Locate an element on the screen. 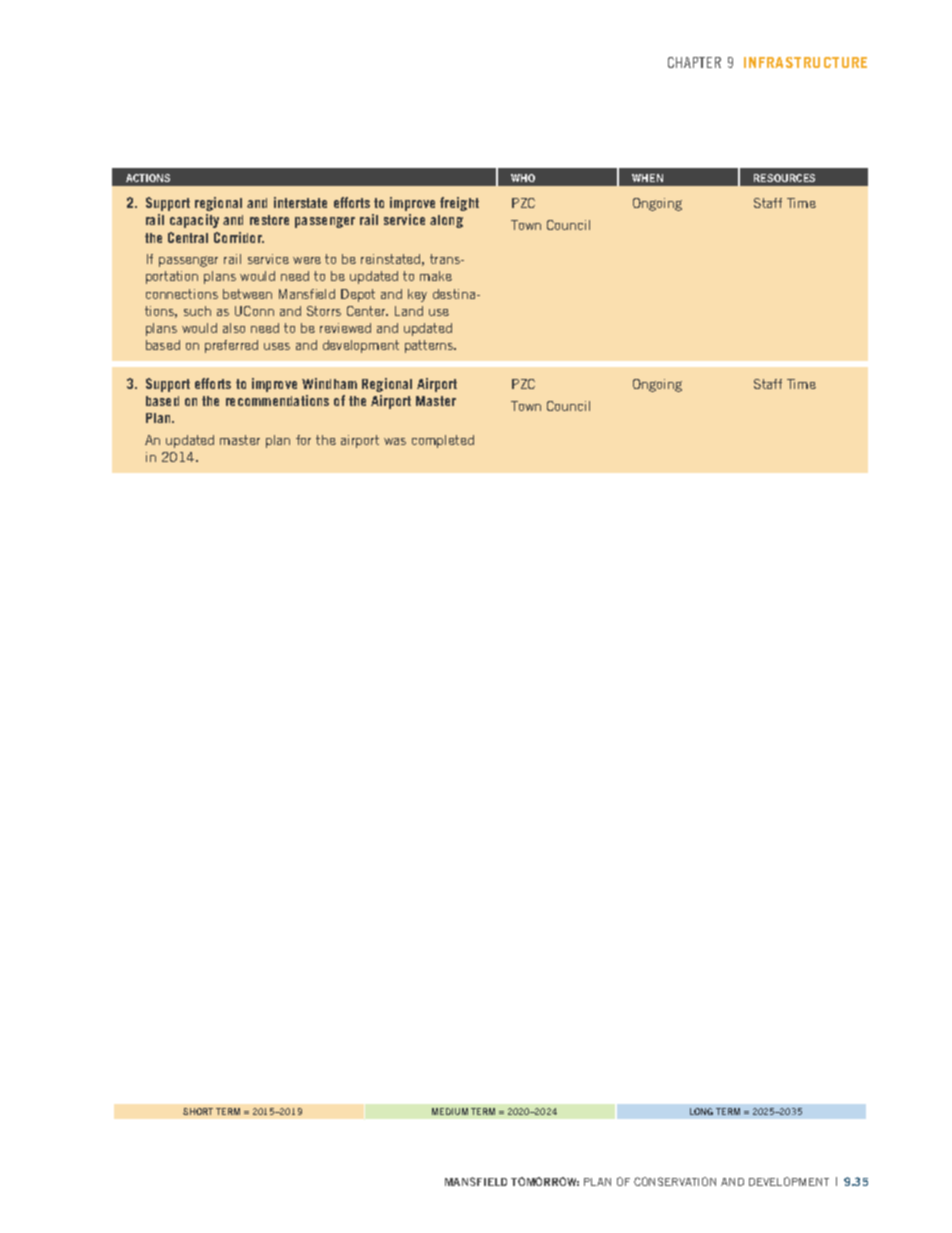 This screenshot has height=1233, width=952. completed is located at coordinates (443, 441).
